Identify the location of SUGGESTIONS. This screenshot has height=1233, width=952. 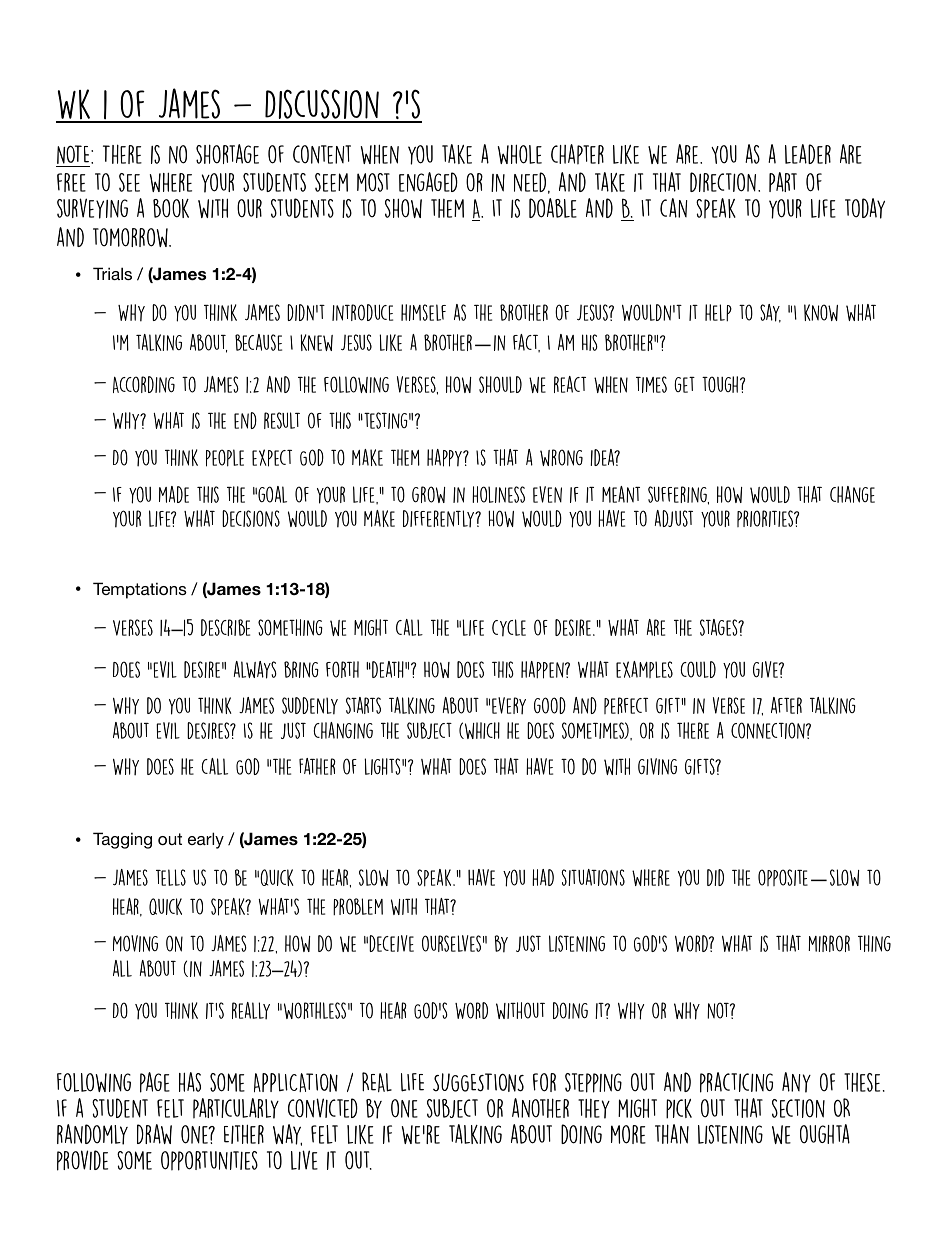
(478, 1082).
